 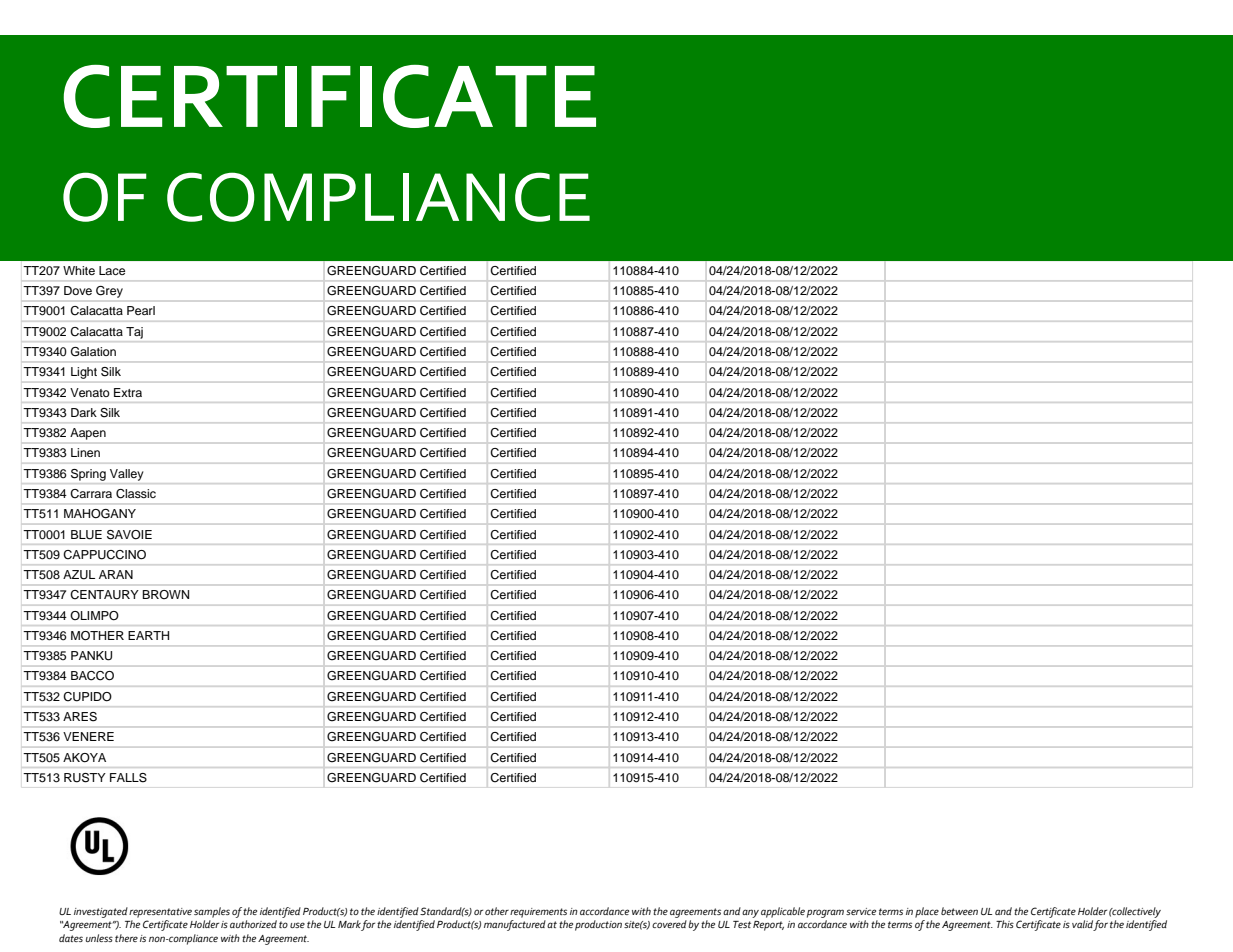 I want to click on BROWN, so click(x=165, y=594).
